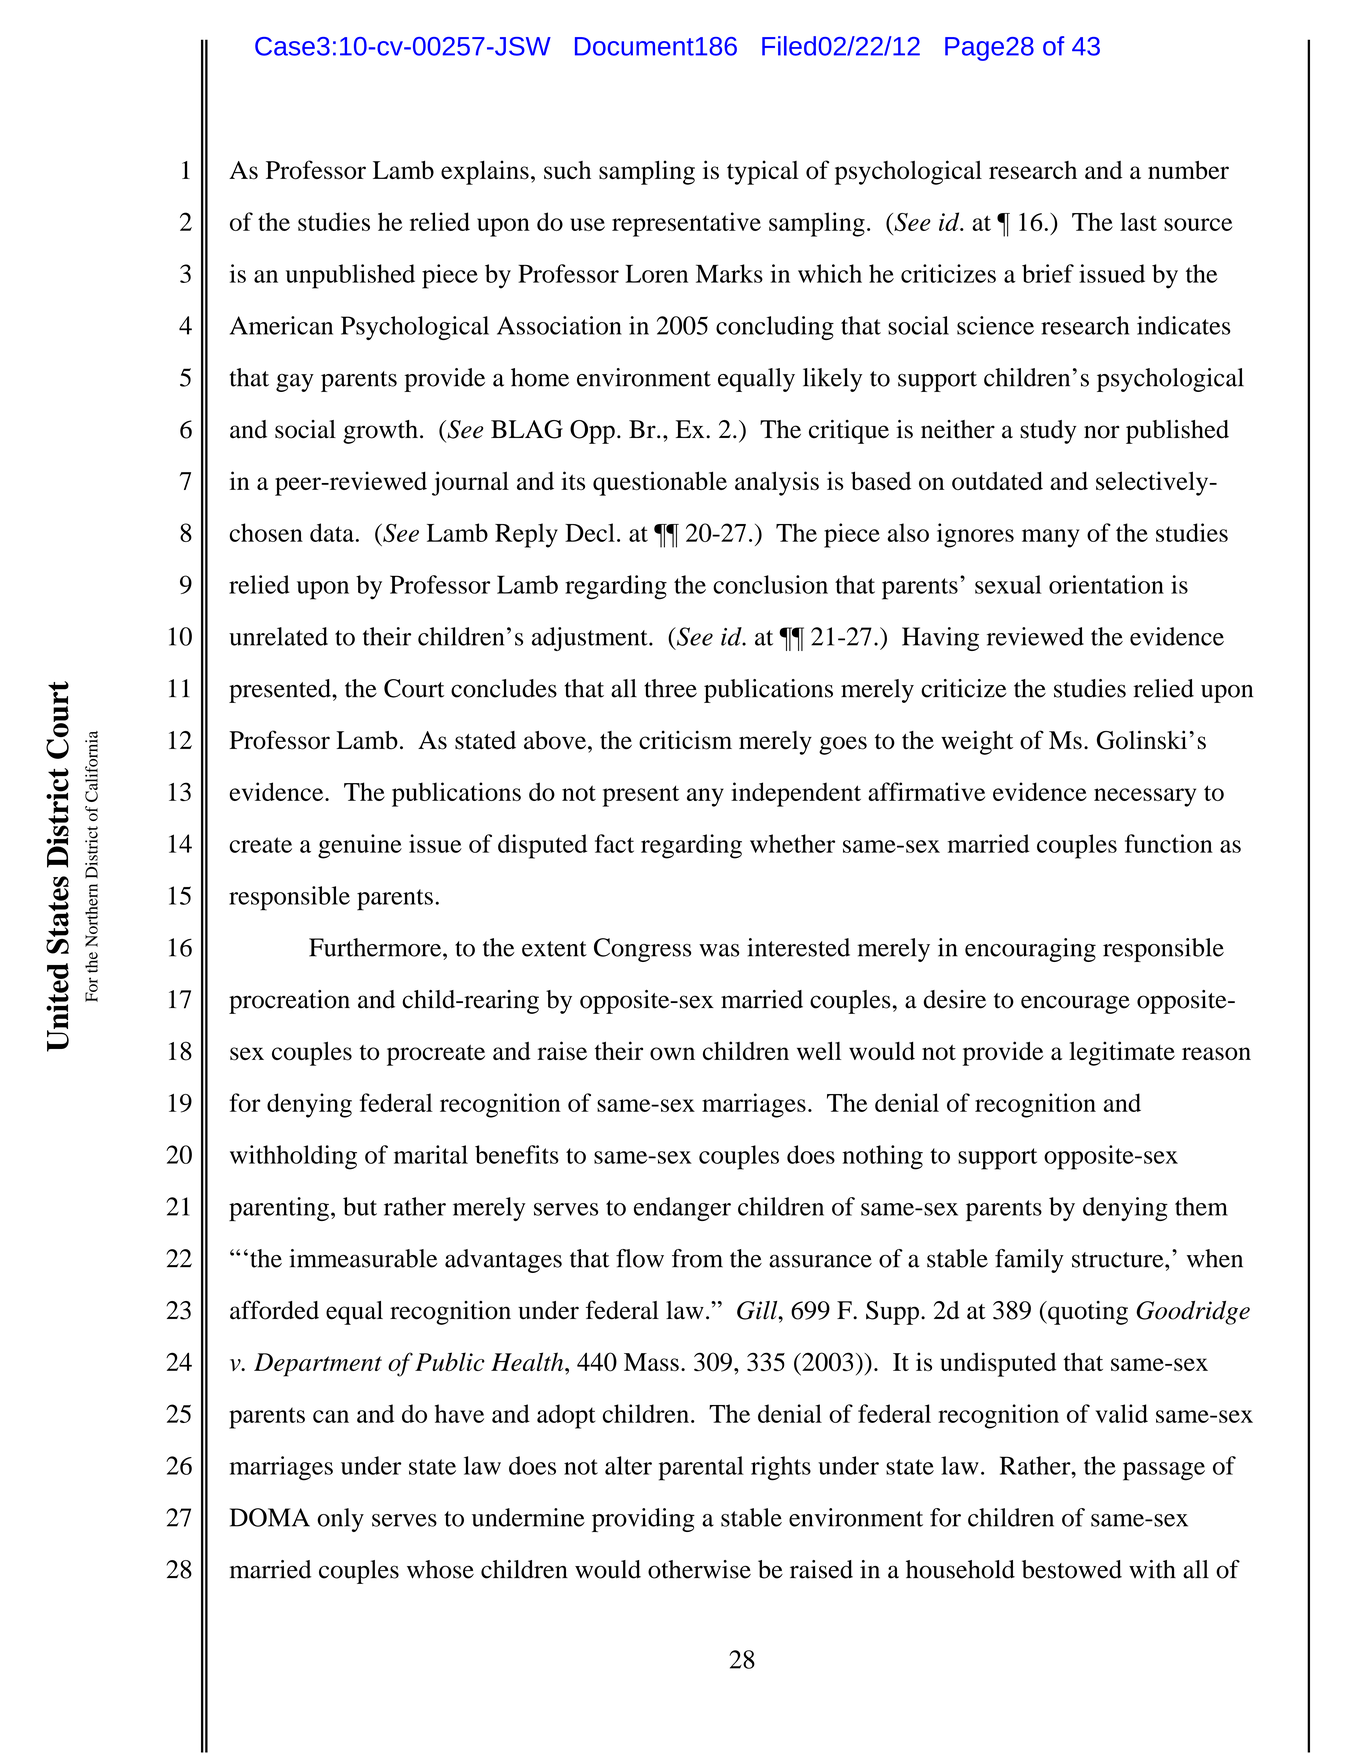 The image size is (1355, 1754). Describe the element at coordinates (670, 688) in the screenshot. I see `three` at that location.
